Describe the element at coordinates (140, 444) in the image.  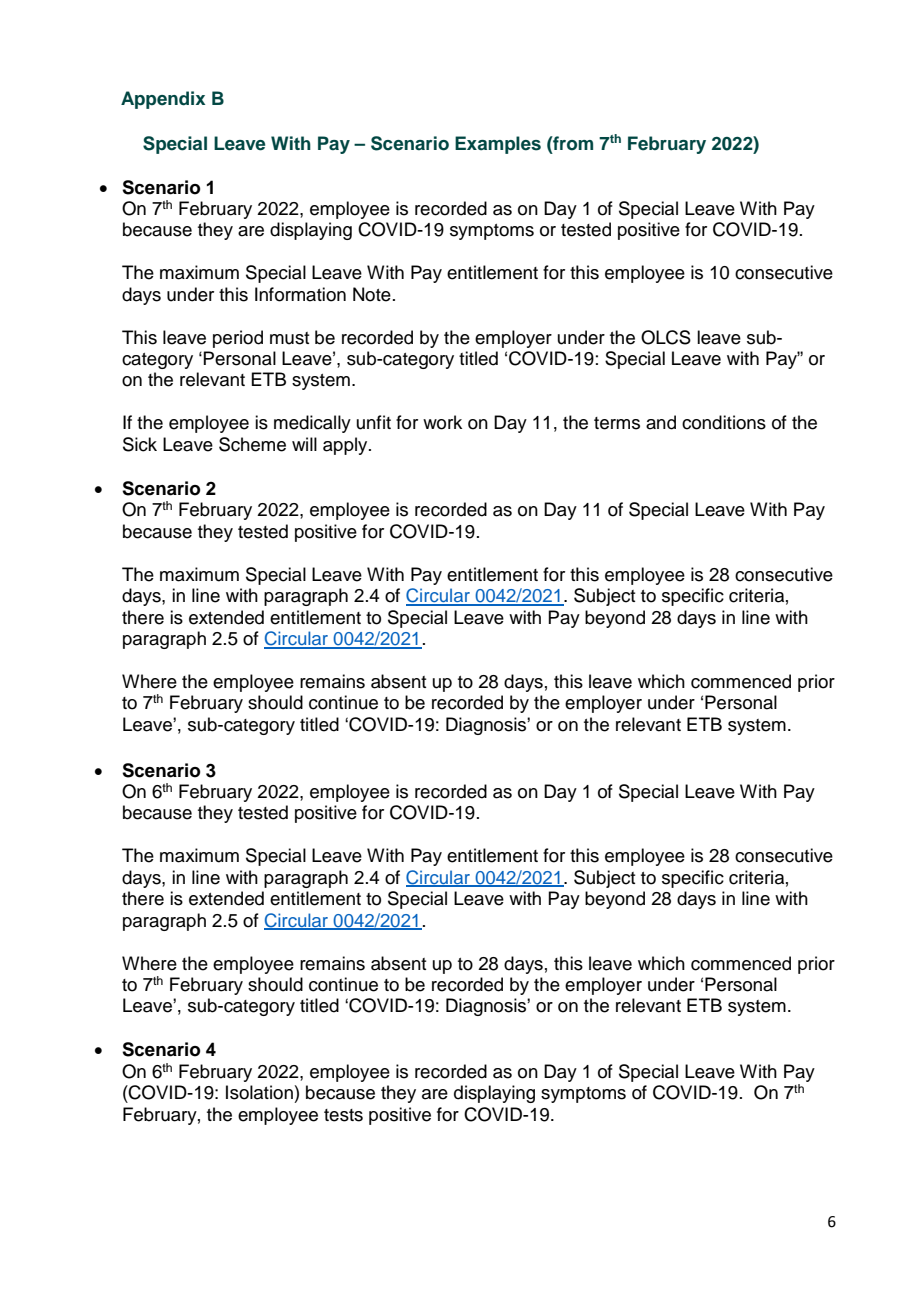
I see `Sick` at that location.
